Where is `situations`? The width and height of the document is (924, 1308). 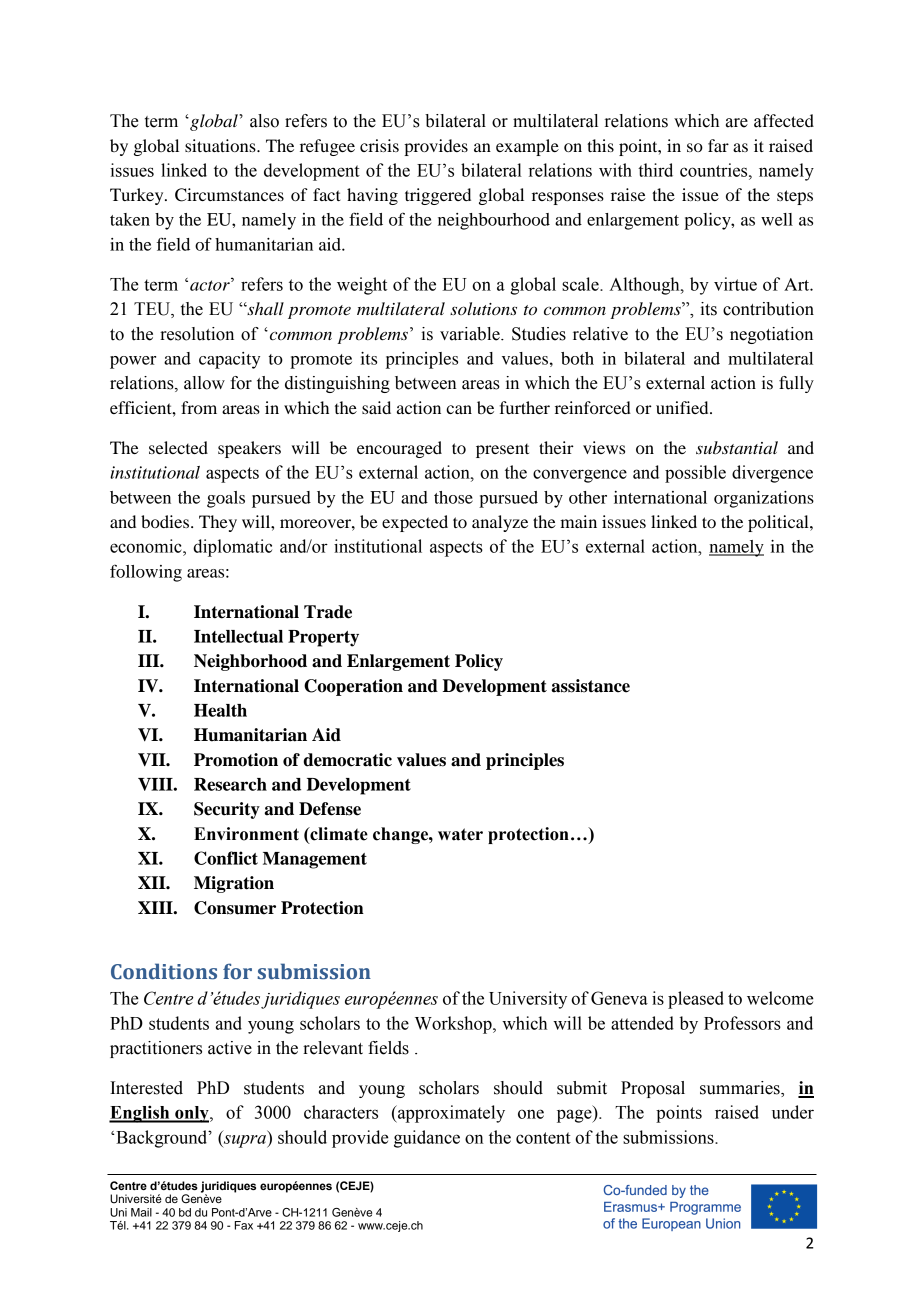 situations is located at coordinates (221, 145).
